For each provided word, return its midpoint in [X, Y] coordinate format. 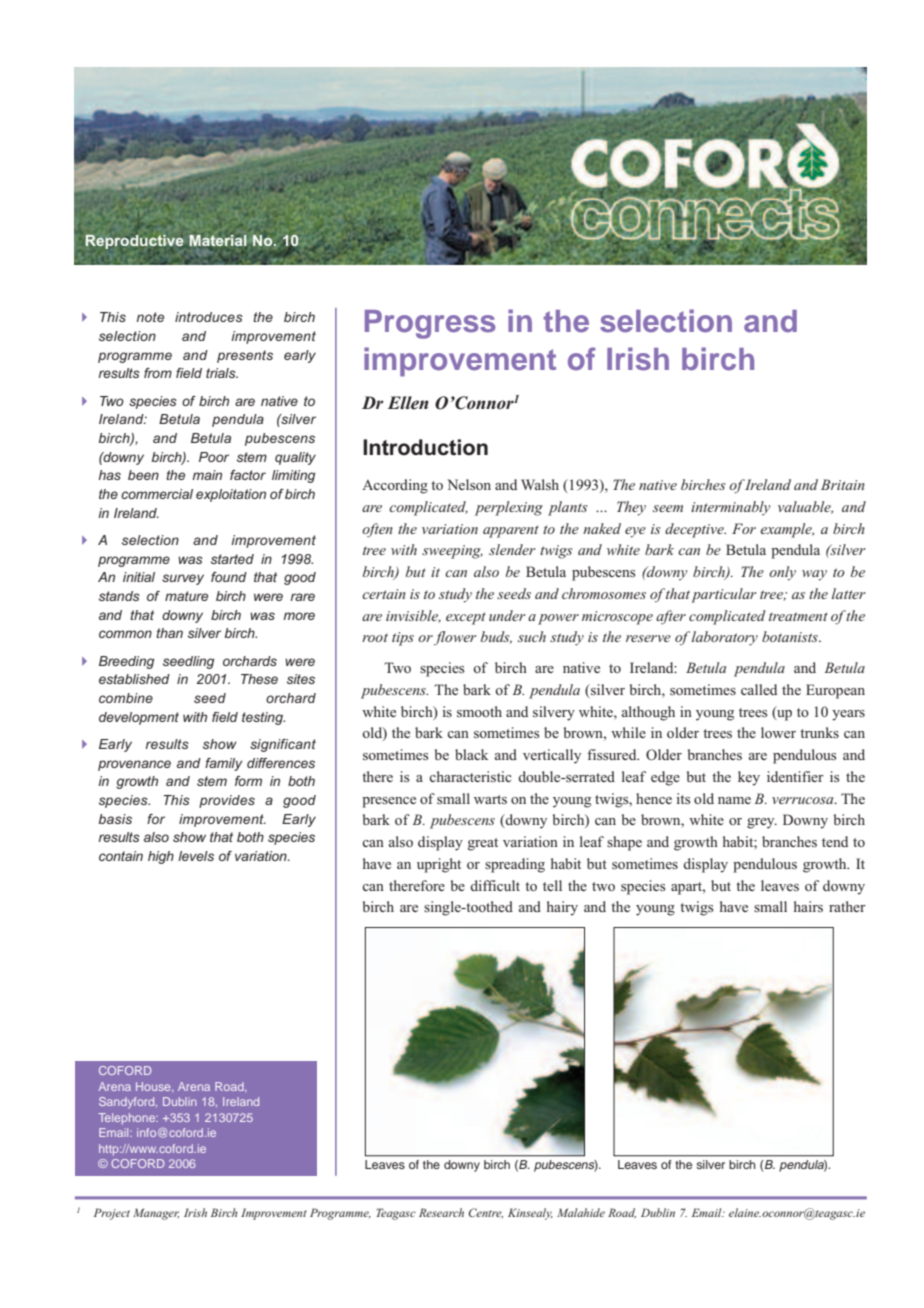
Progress [430, 324]
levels [196, 856]
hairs [808, 906]
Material [218, 240]
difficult [495, 885]
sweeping [452, 552]
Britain [843, 484]
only [782, 573]
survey [183, 579]
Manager [156, 1214]
